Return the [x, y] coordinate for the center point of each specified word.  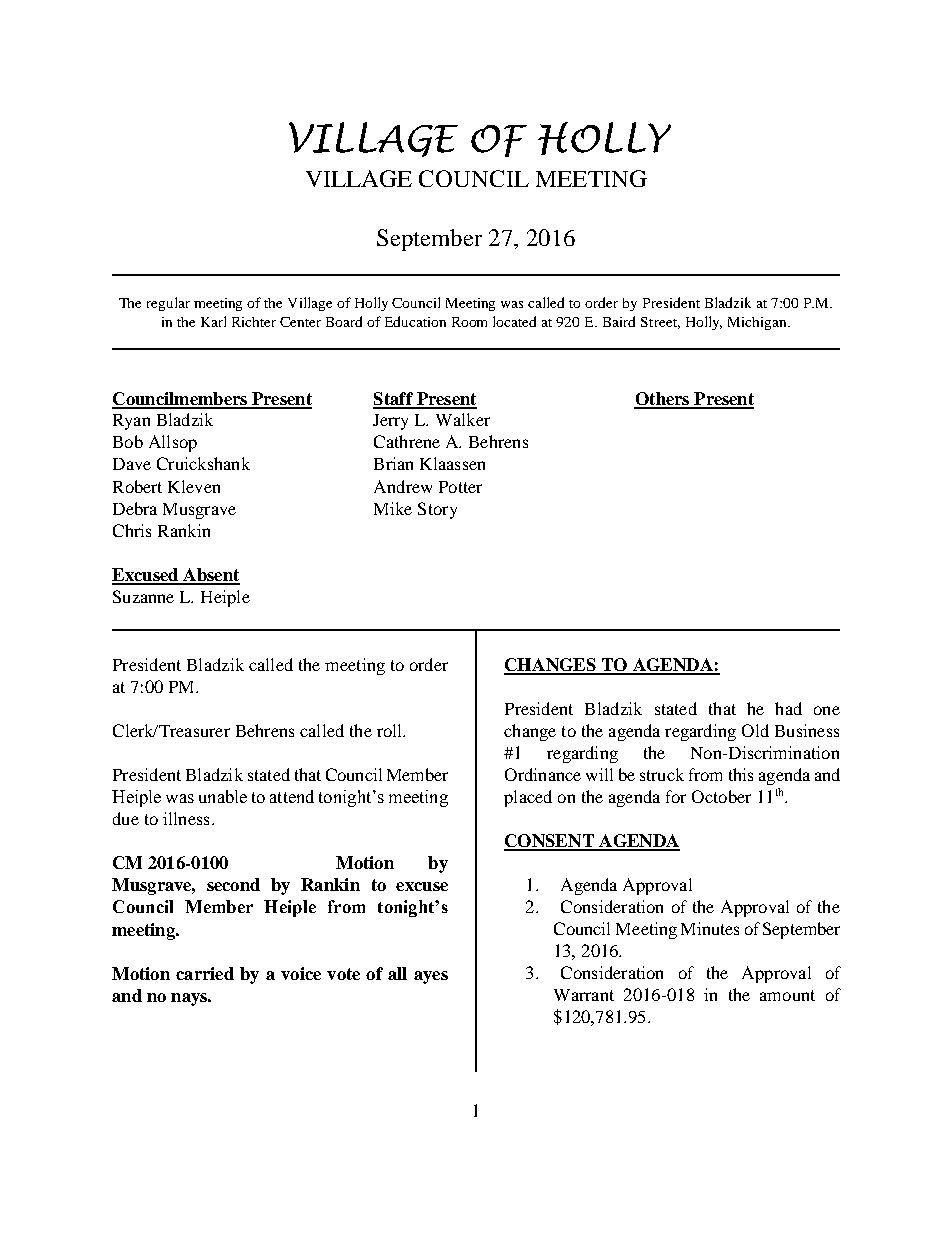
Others [663, 400]
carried [205, 973]
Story [437, 510]
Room [469, 322]
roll [390, 730]
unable [223, 796]
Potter [460, 487]
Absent [210, 576]
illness [186, 818]
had [788, 708]
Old [755, 730]
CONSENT [550, 842]
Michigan [758, 323]
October [721, 796]
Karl [213, 321]
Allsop [173, 443]
